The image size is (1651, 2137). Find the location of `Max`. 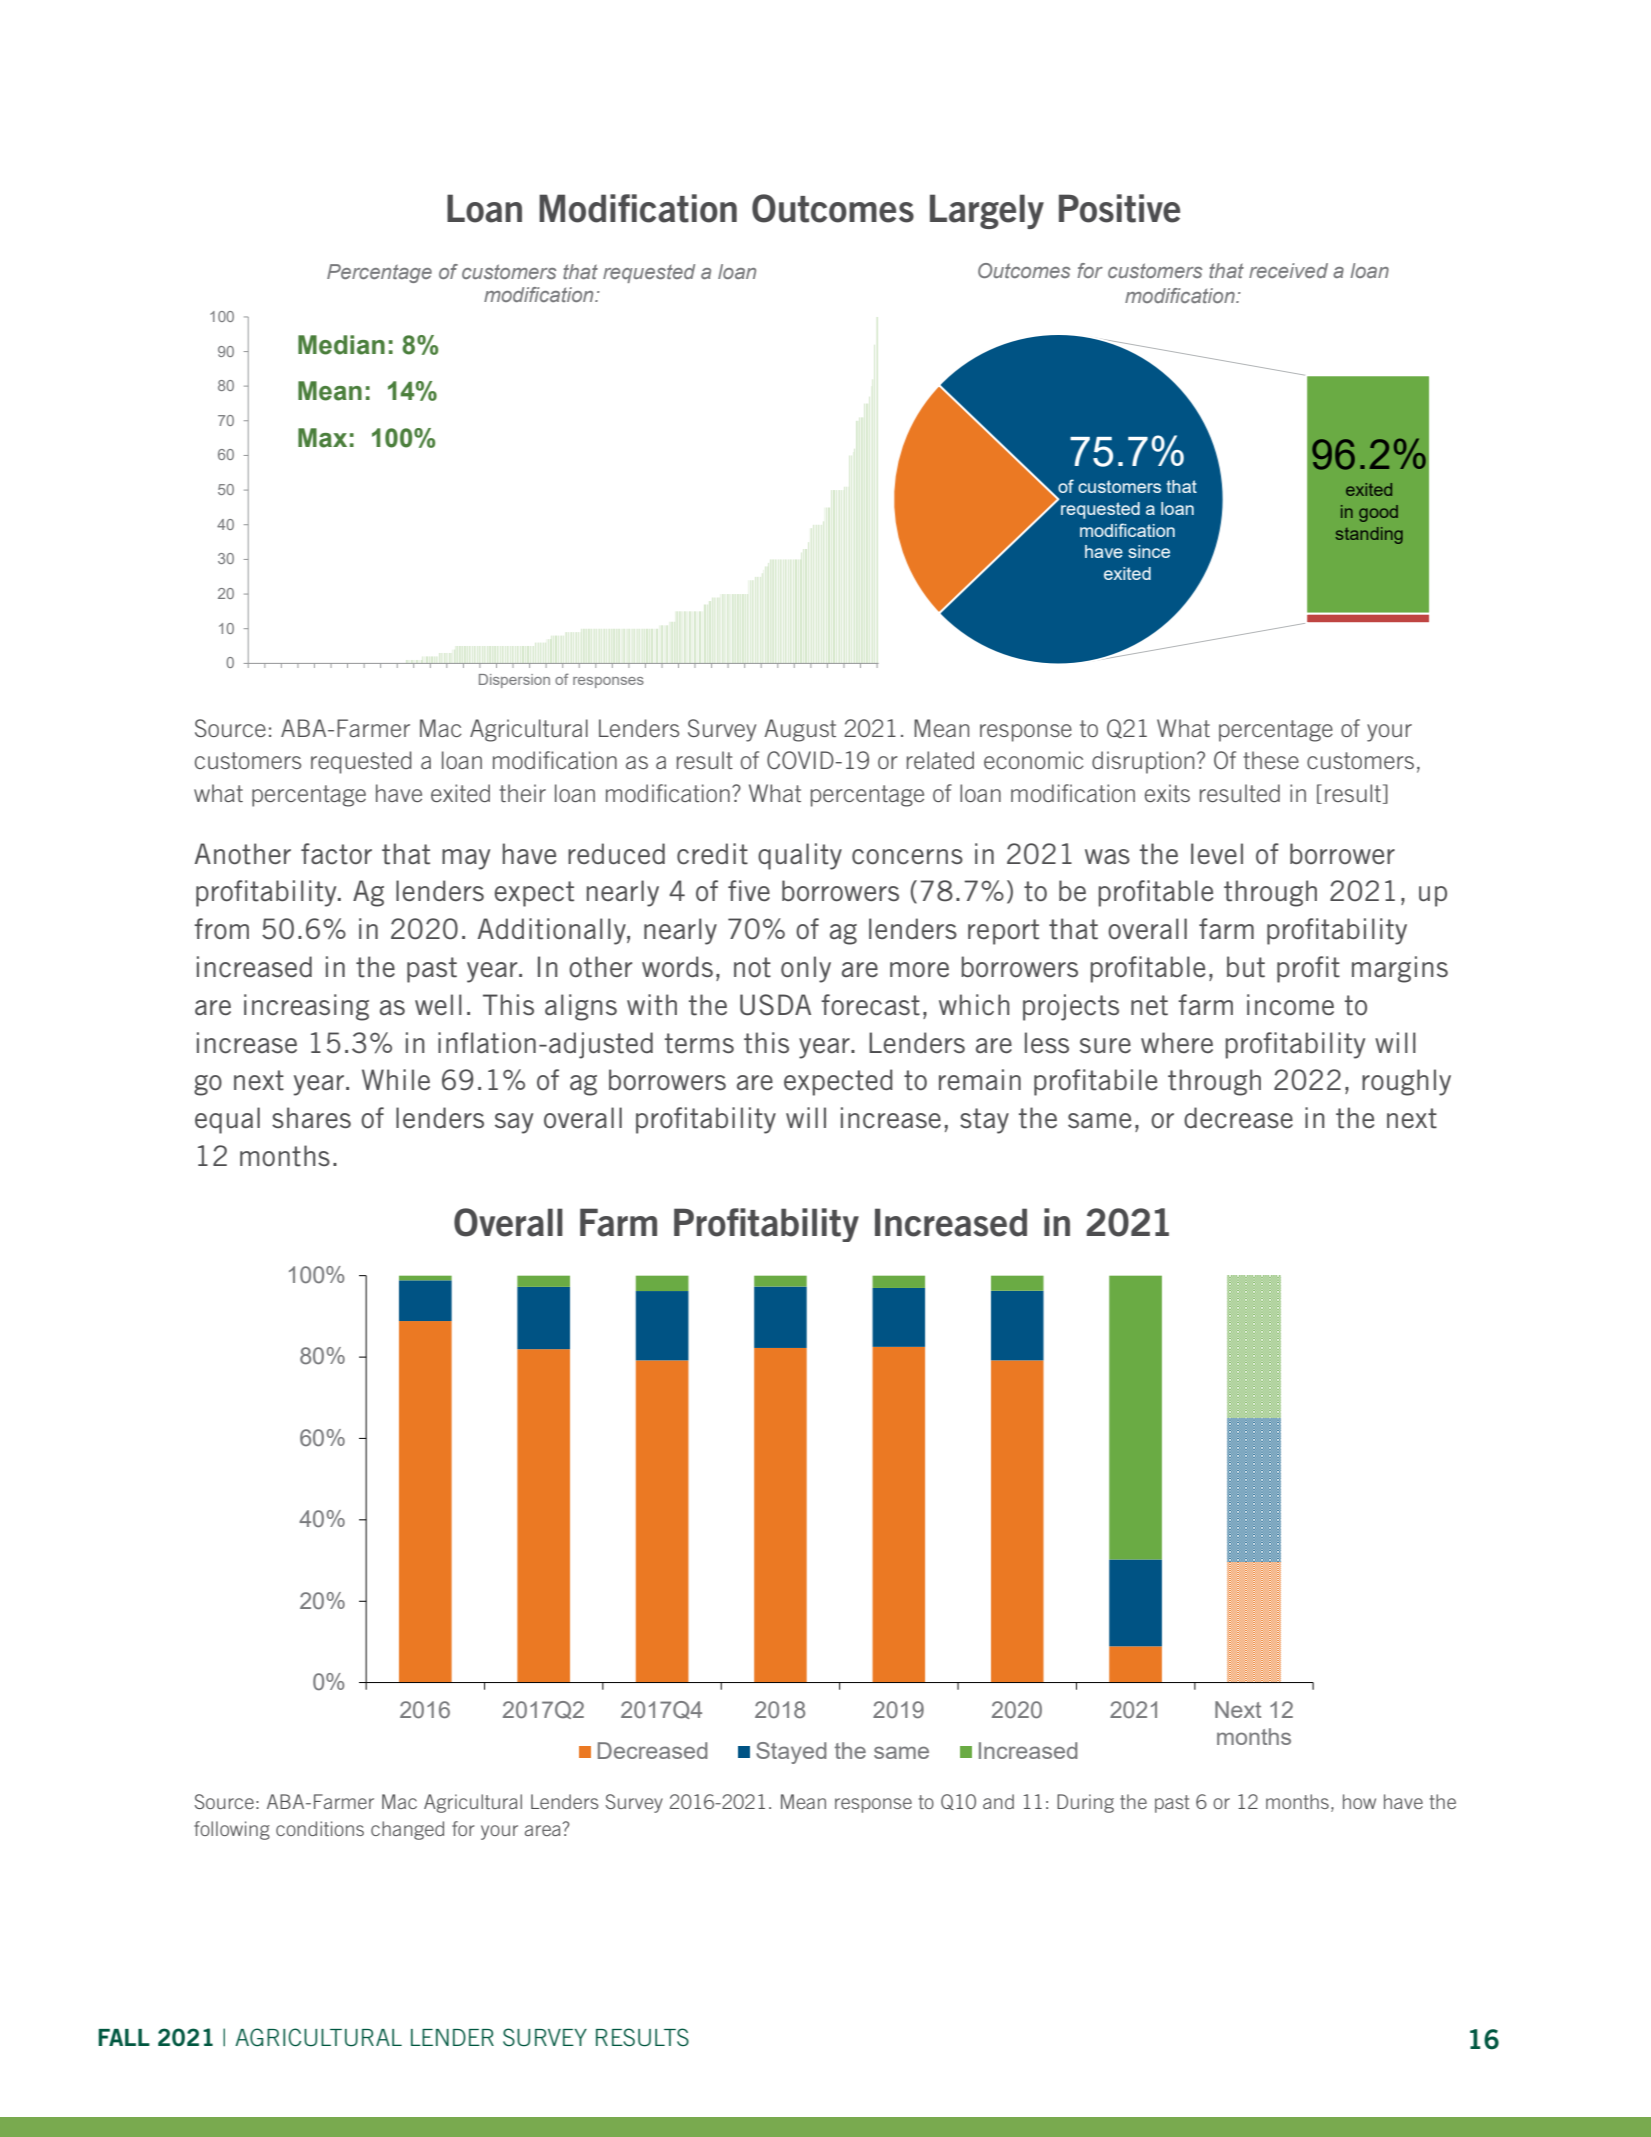

Max is located at coordinates (322, 438).
